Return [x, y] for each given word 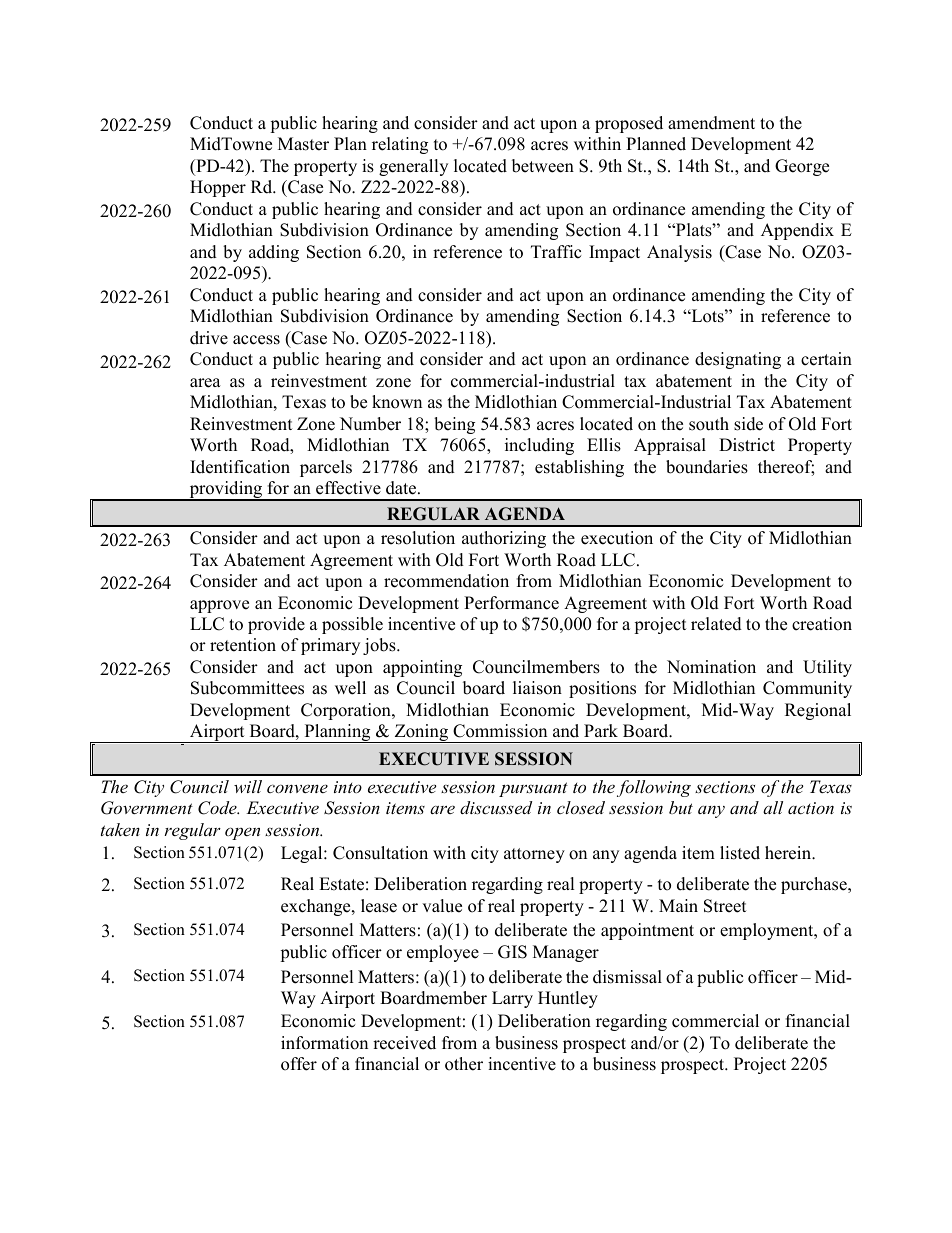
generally [413, 167]
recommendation [446, 581]
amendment [711, 123]
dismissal [627, 977]
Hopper [218, 188]
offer [299, 1064]
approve [219, 606]
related [716, 624]
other [464, 1064]
